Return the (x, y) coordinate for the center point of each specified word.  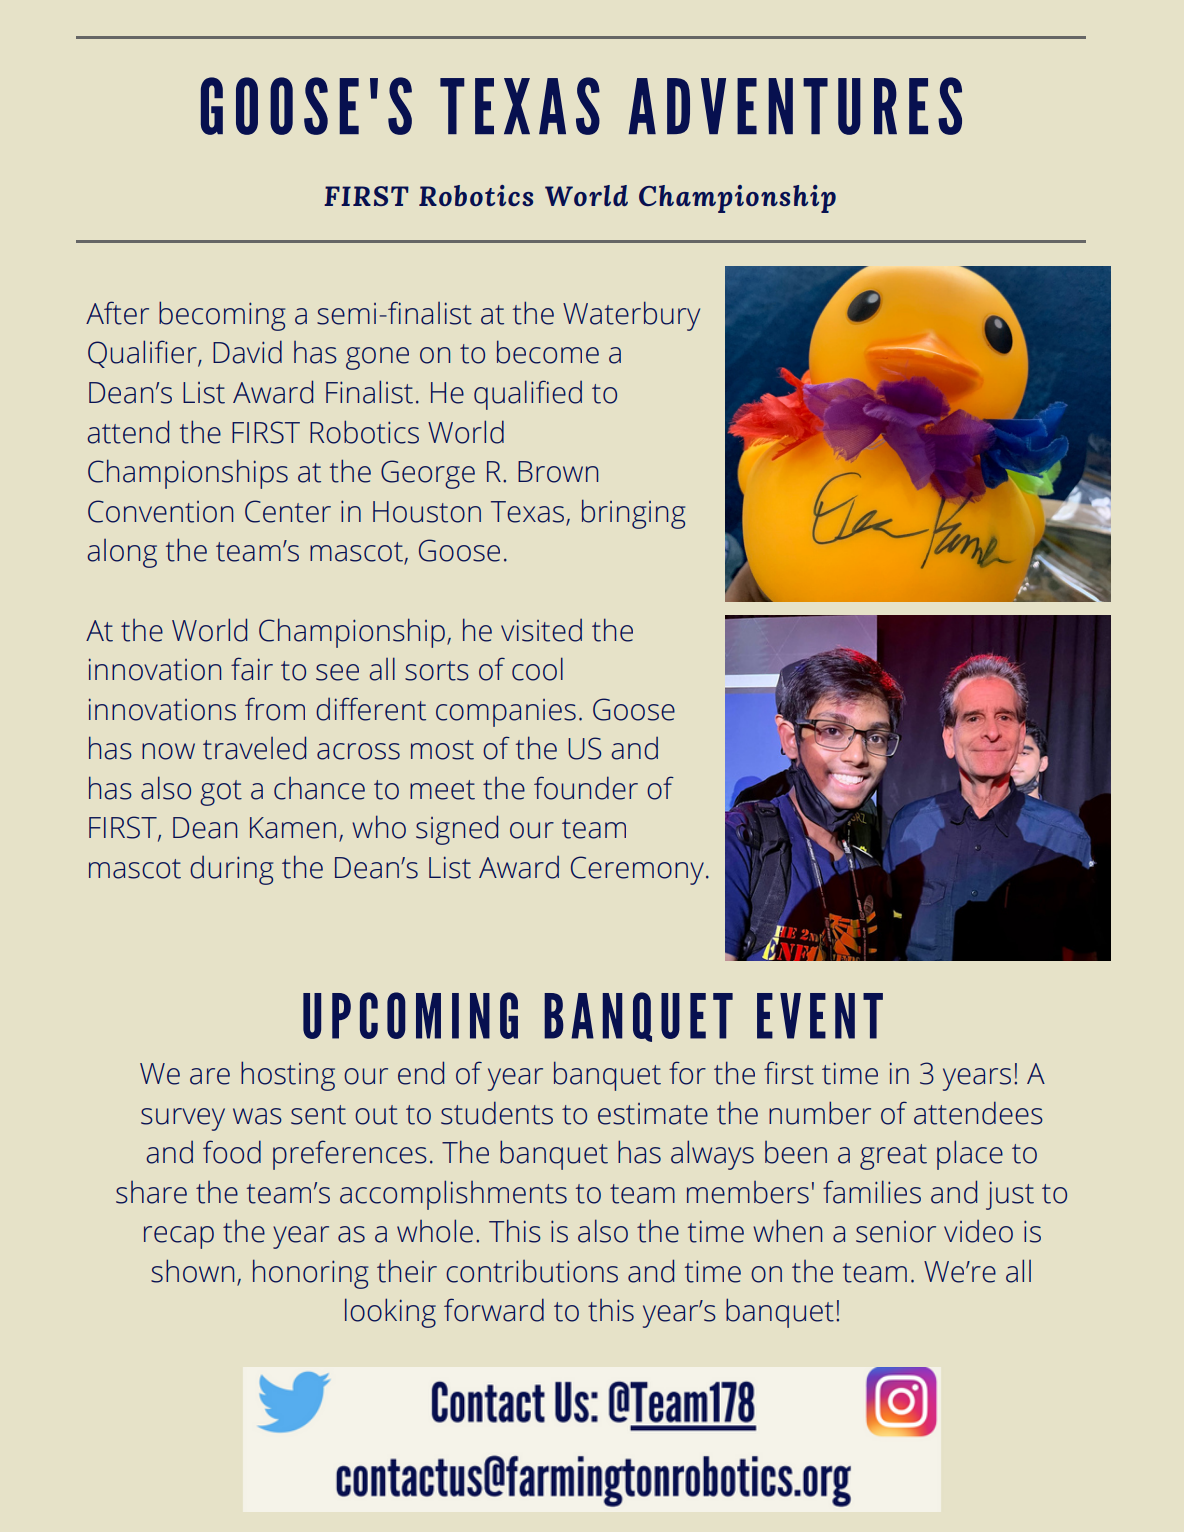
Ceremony (637, 870)
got (221, 793)
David (247, 352)
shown (192, 1271)
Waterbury (631, 316)
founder (586, 788)
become (548, 352)
